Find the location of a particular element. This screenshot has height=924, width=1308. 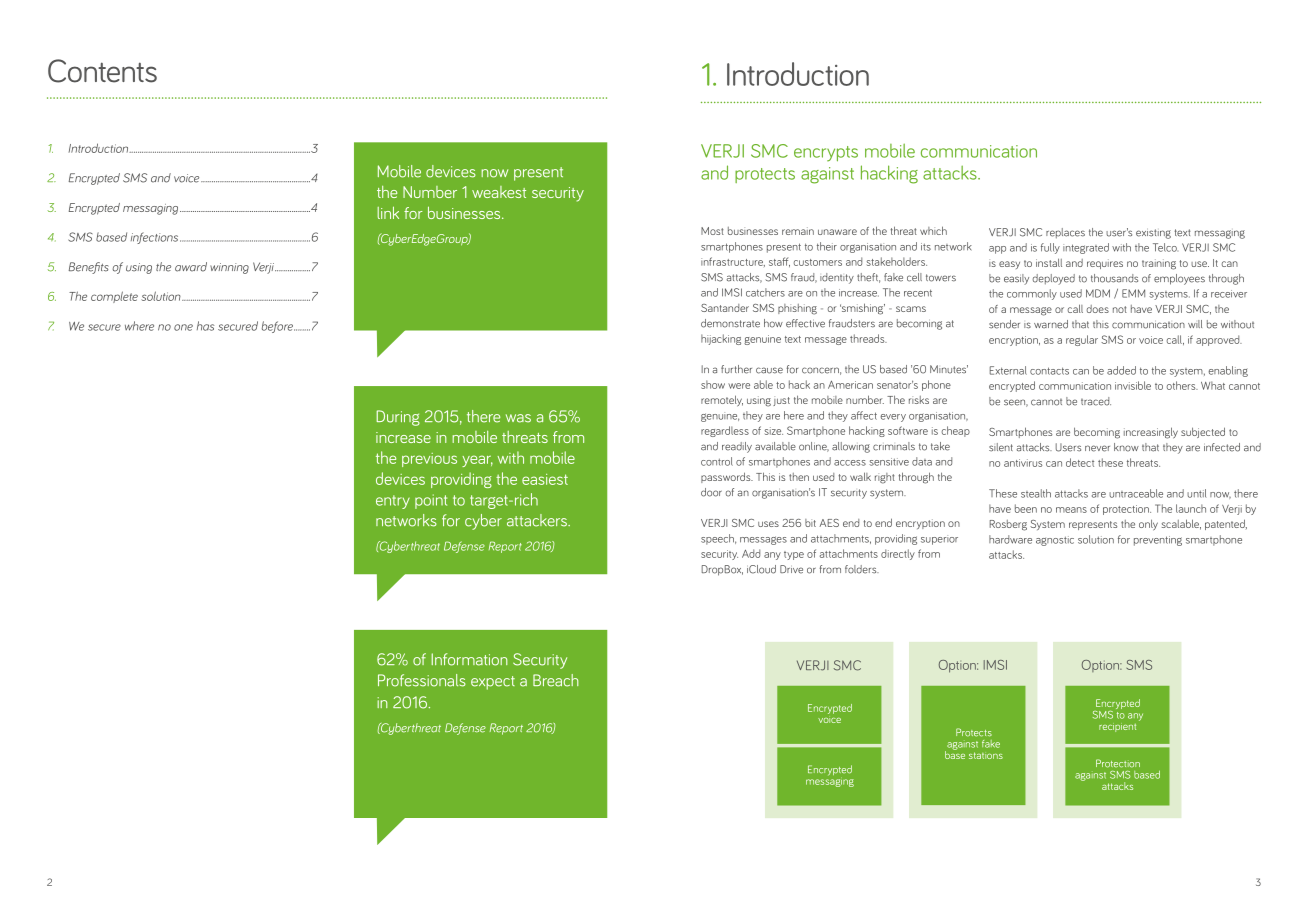

recipient is located at coordinates (1117, 727).
